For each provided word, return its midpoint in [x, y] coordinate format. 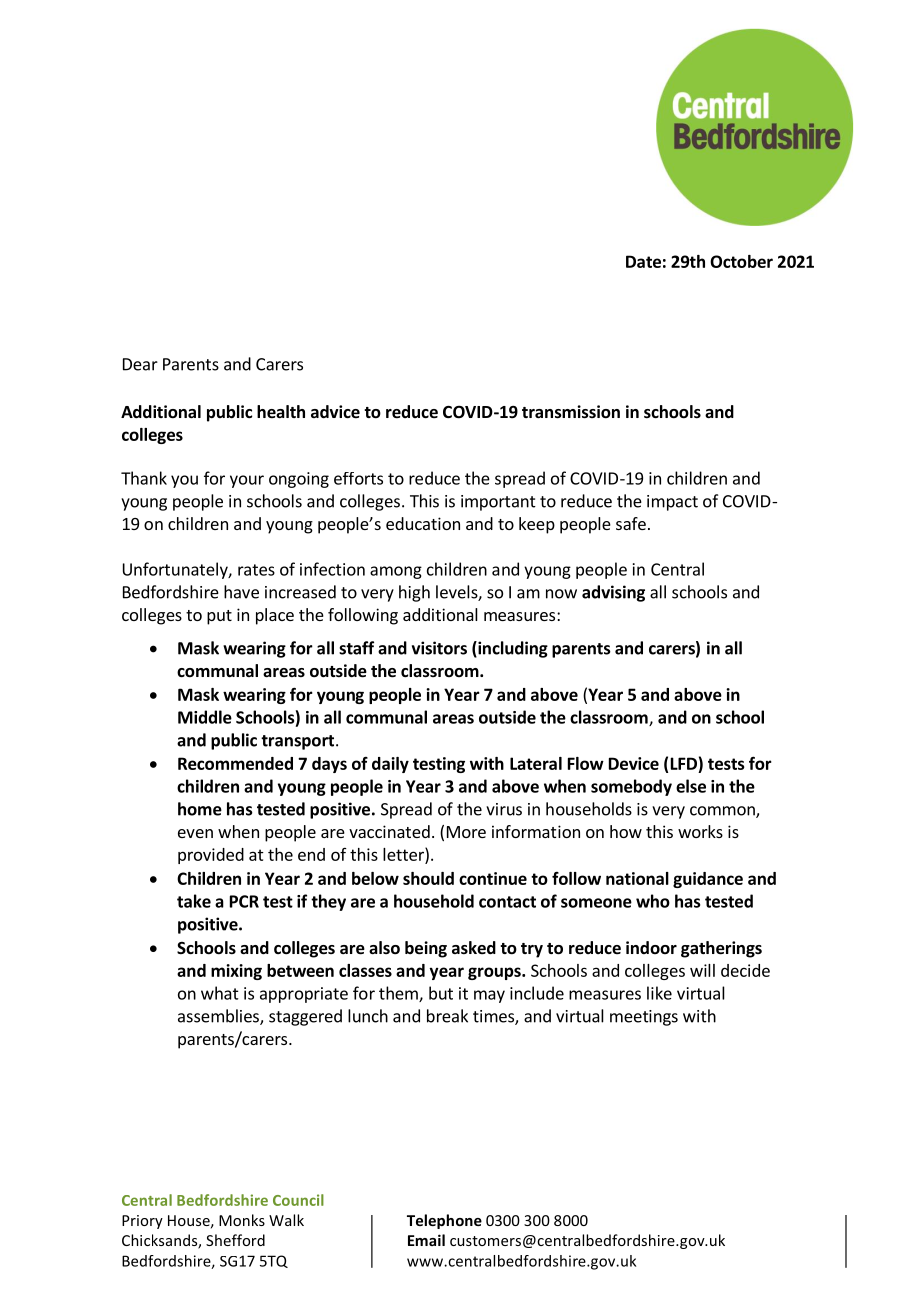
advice [335, 412]
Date [643, 261]
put [219, 617]
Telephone [444, 1221]
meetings [644, 1018]
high [414, 593]
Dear [140, 364]
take [194, 901]
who [653, 901]
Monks [242, 1220]
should [428, 878]
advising [613, 593]
